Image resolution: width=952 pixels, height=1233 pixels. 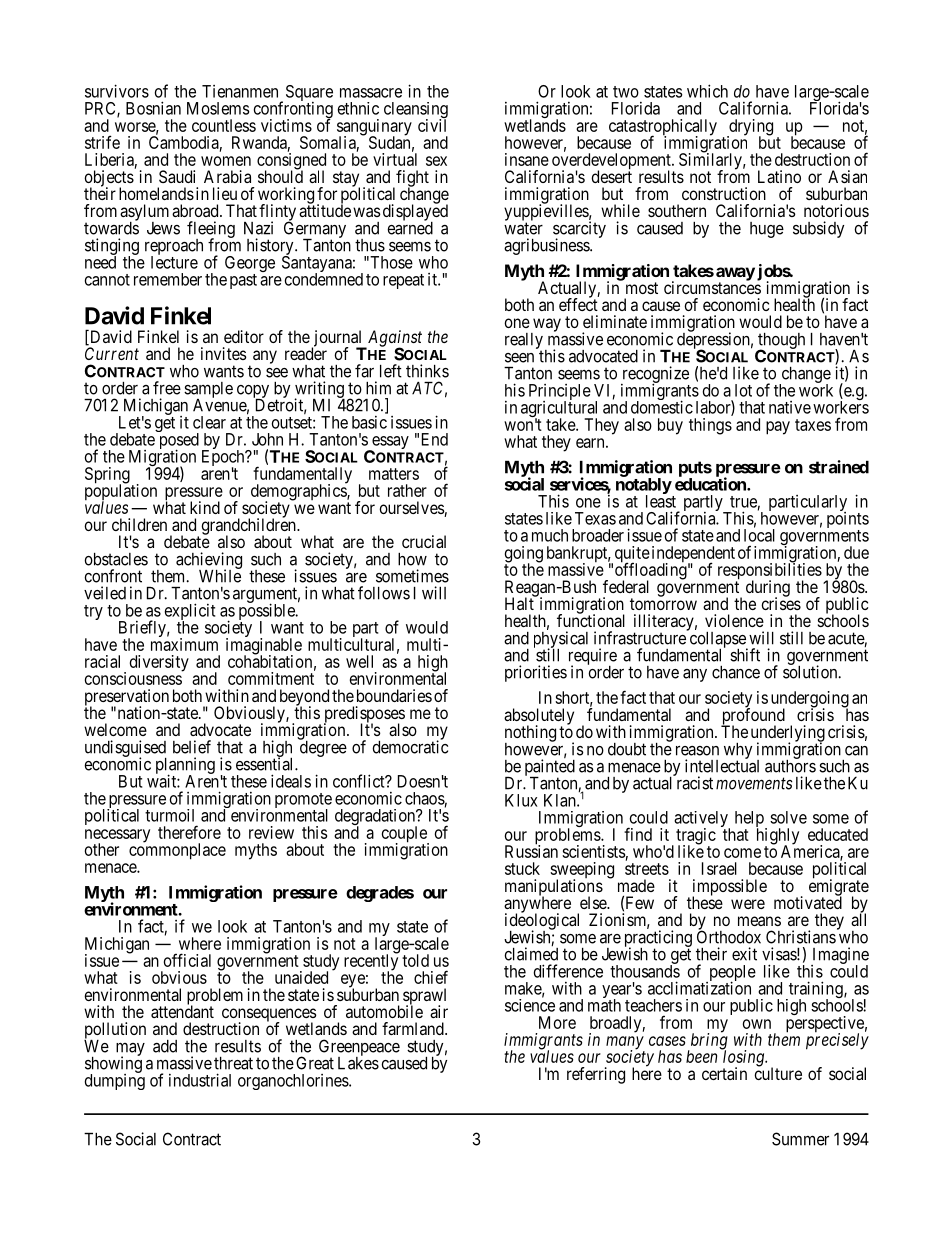 What do you see at coordinates (781, 603) in the page?
I see `crises` at bounding box center [781, 603].
